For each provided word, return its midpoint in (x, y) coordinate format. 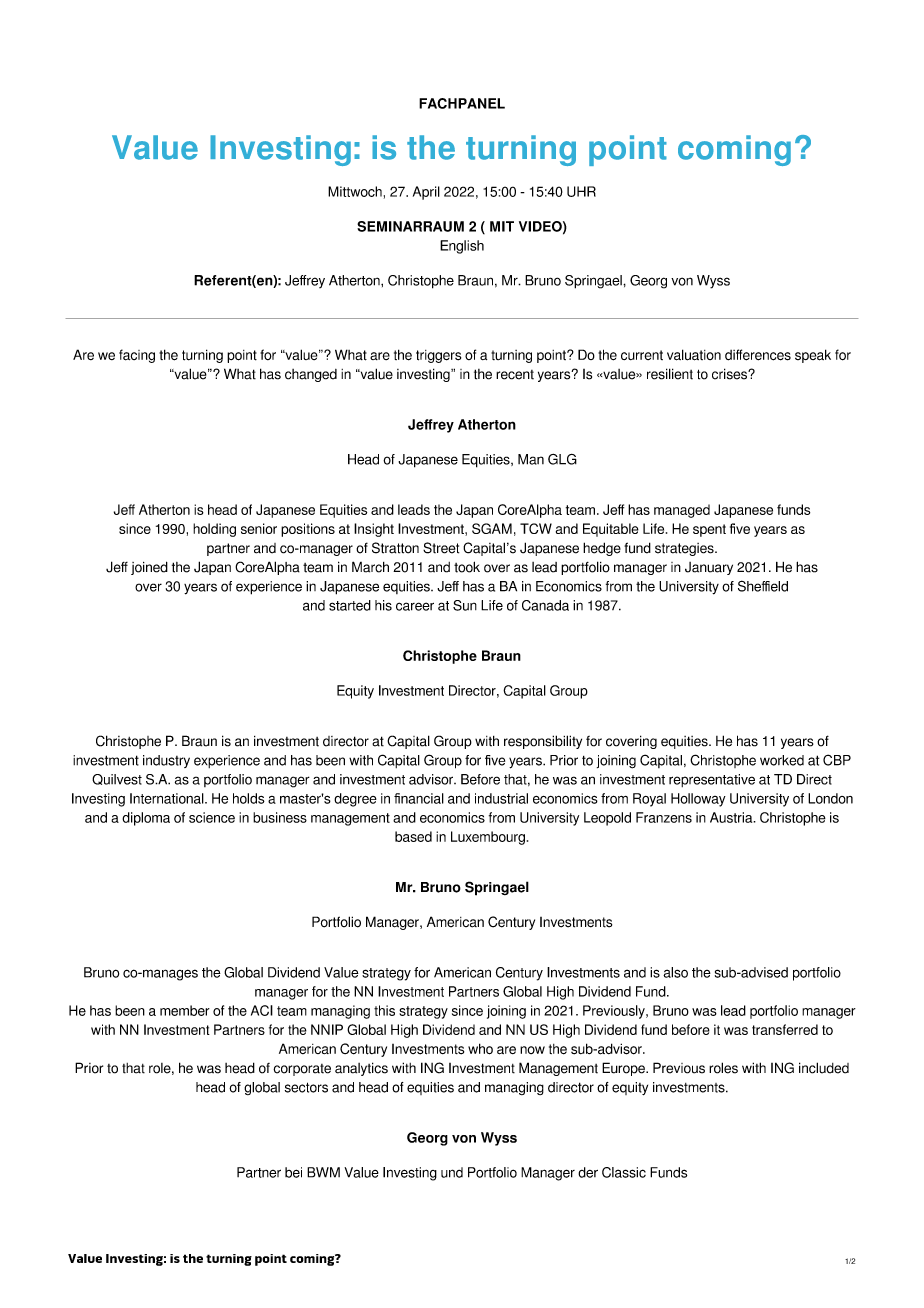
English (462, 247)
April (426, 193)
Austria (732, 817)
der (588, 1172)
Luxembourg (488, 838)
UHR (581, 191)
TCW (536, 528)
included (824, 1068)
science (212, 817)
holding (214, 530)
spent (709, 530)
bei (293, 1172)
